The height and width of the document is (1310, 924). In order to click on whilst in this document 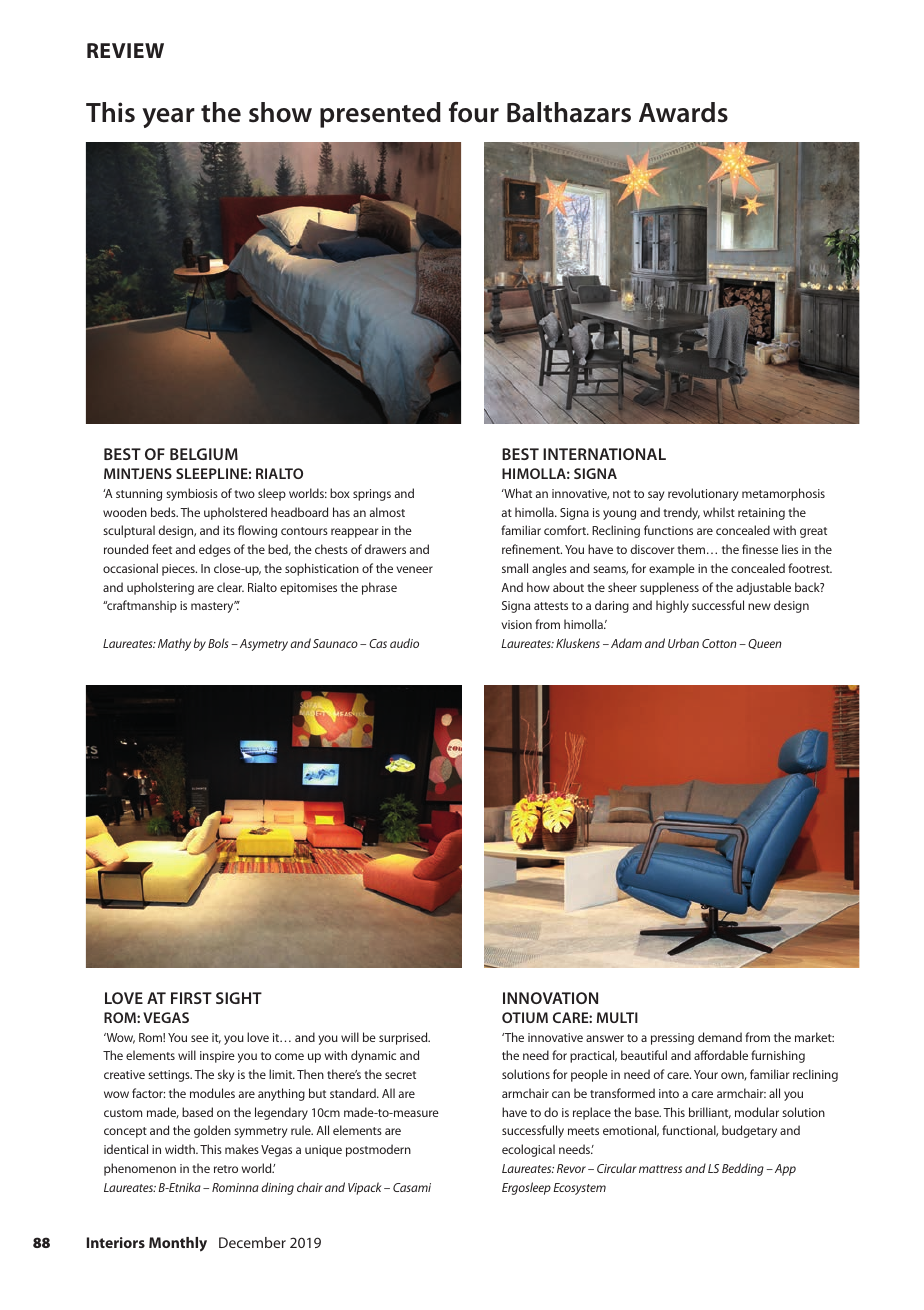, I will do `click(719, 512)`.
